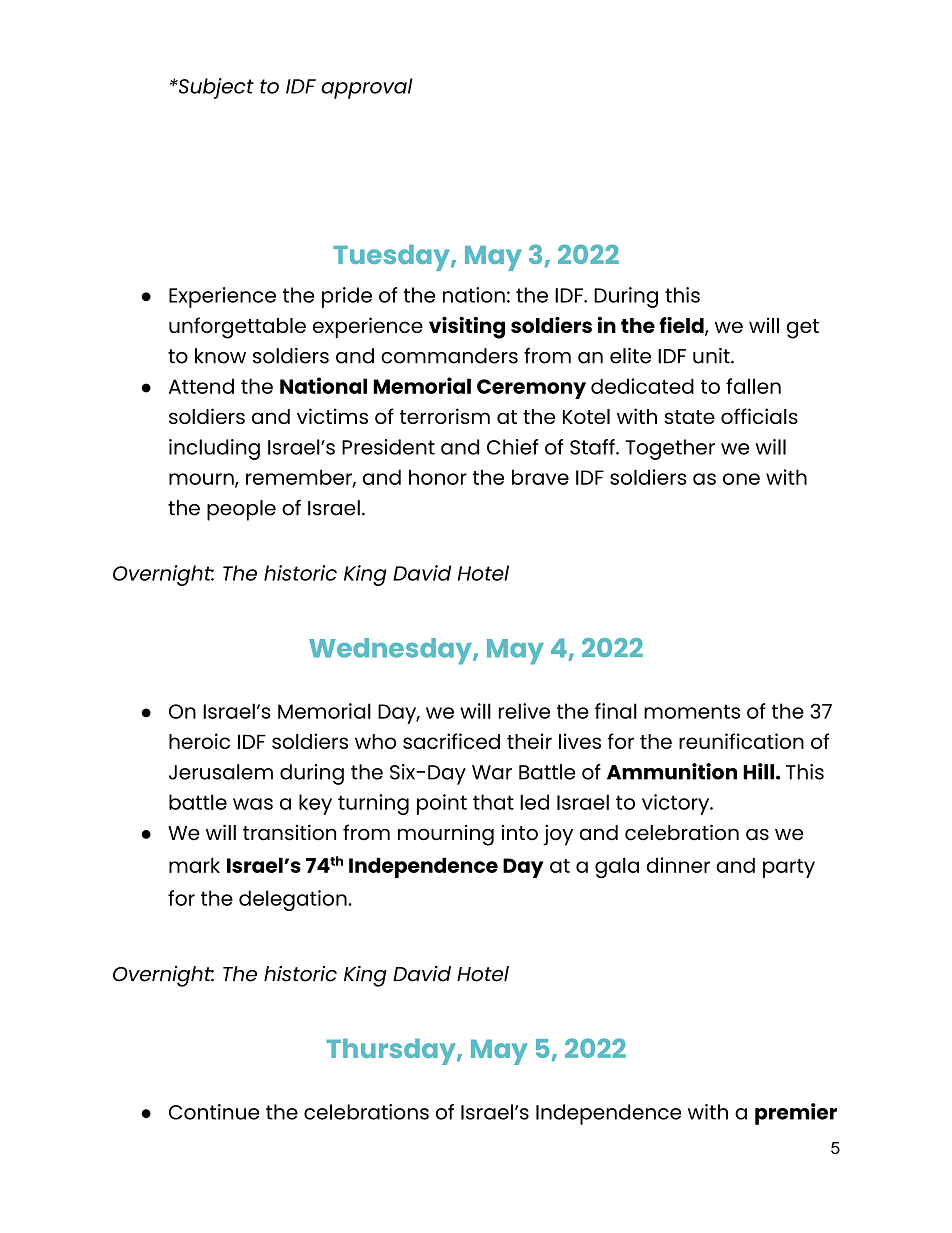 Image resolution: width=952 pixels, height=1233 pixels. I want to click on field, so click(682, 326).
